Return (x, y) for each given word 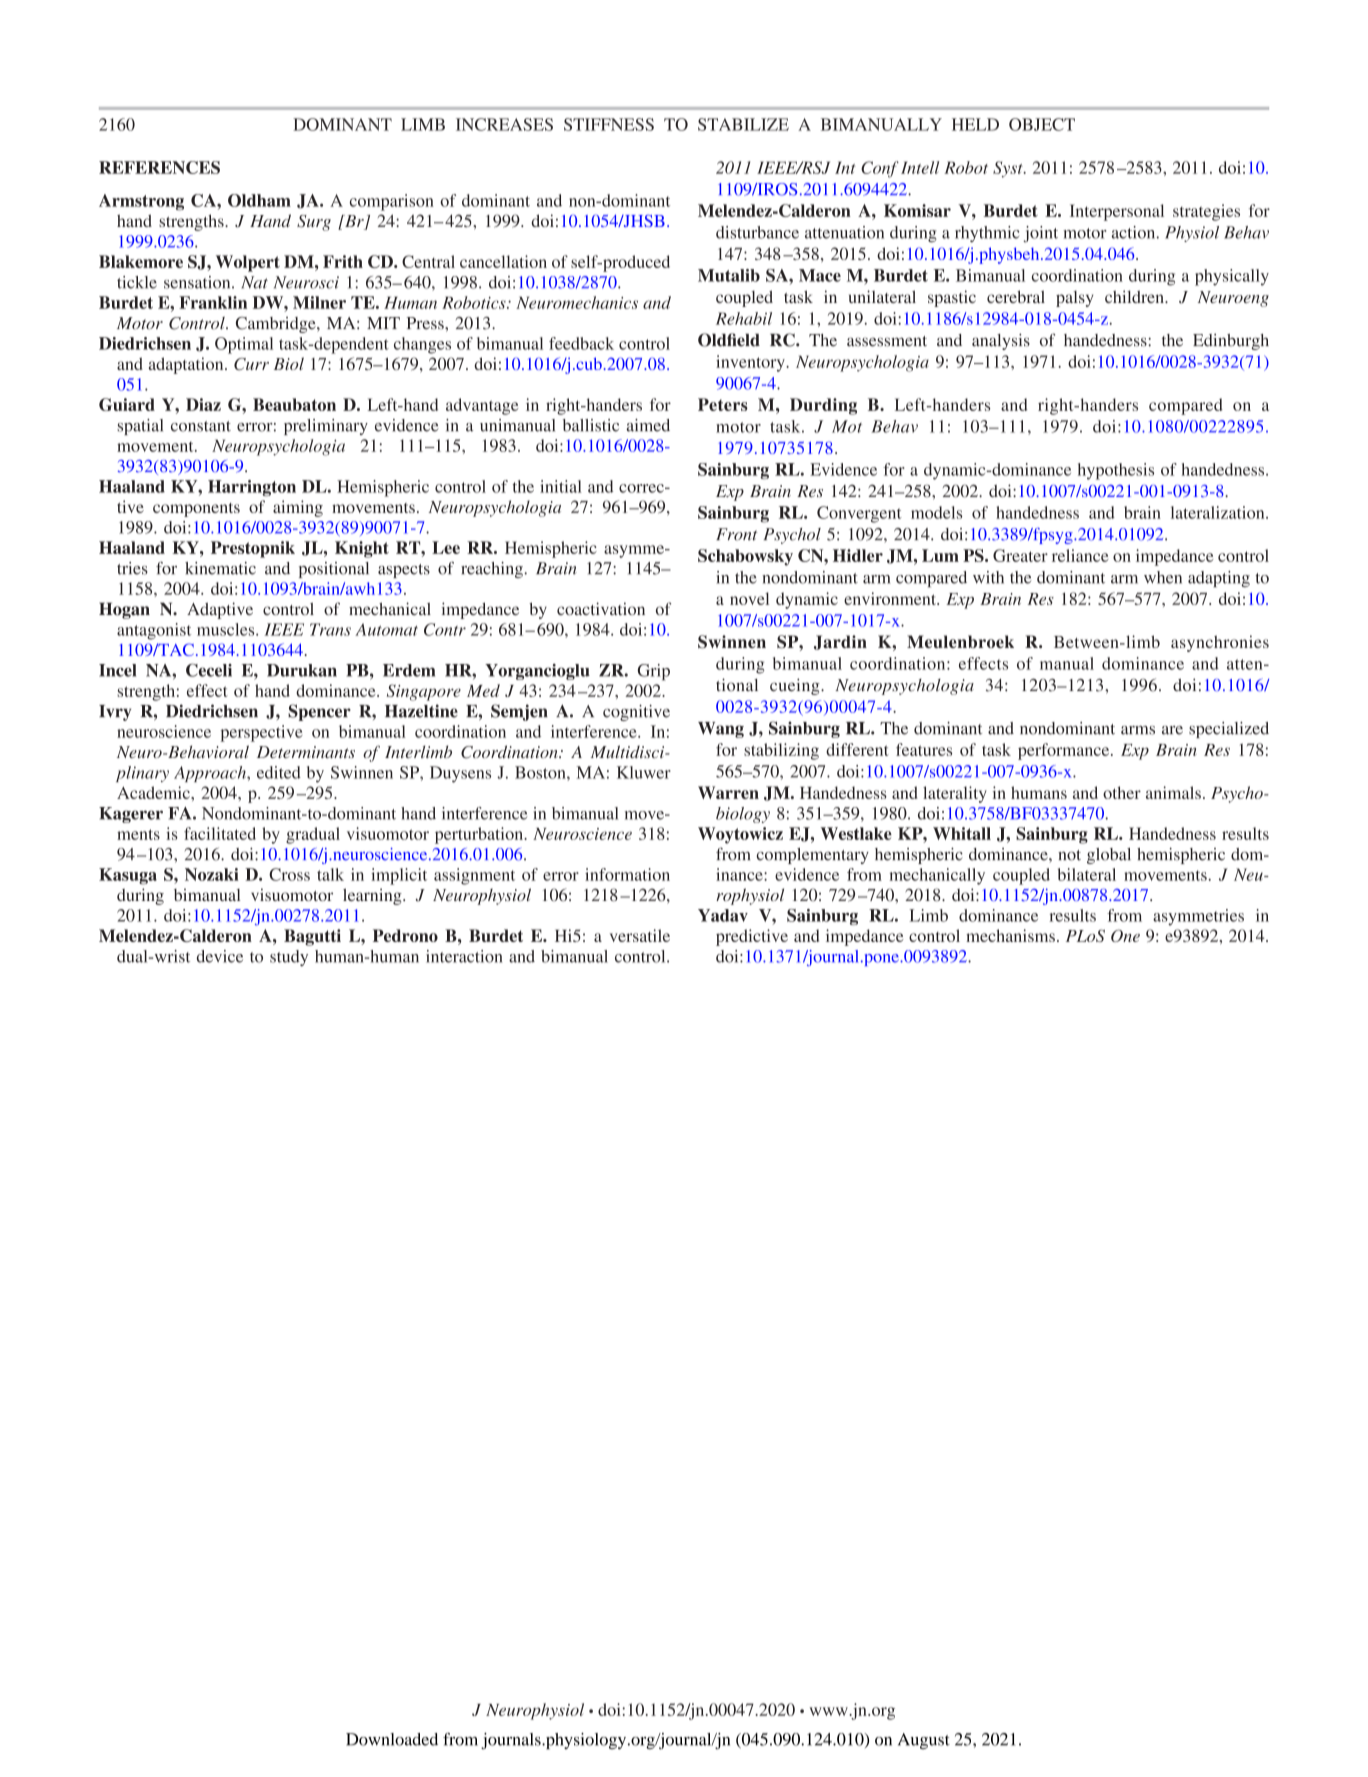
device (220, 956)
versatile (640, 935)
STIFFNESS (609, 124)
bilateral (1087, 874)
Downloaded (392, 1739)
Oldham (259, 200)
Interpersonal (1117, 212)
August (924, 1741)
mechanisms (1010, 935)
